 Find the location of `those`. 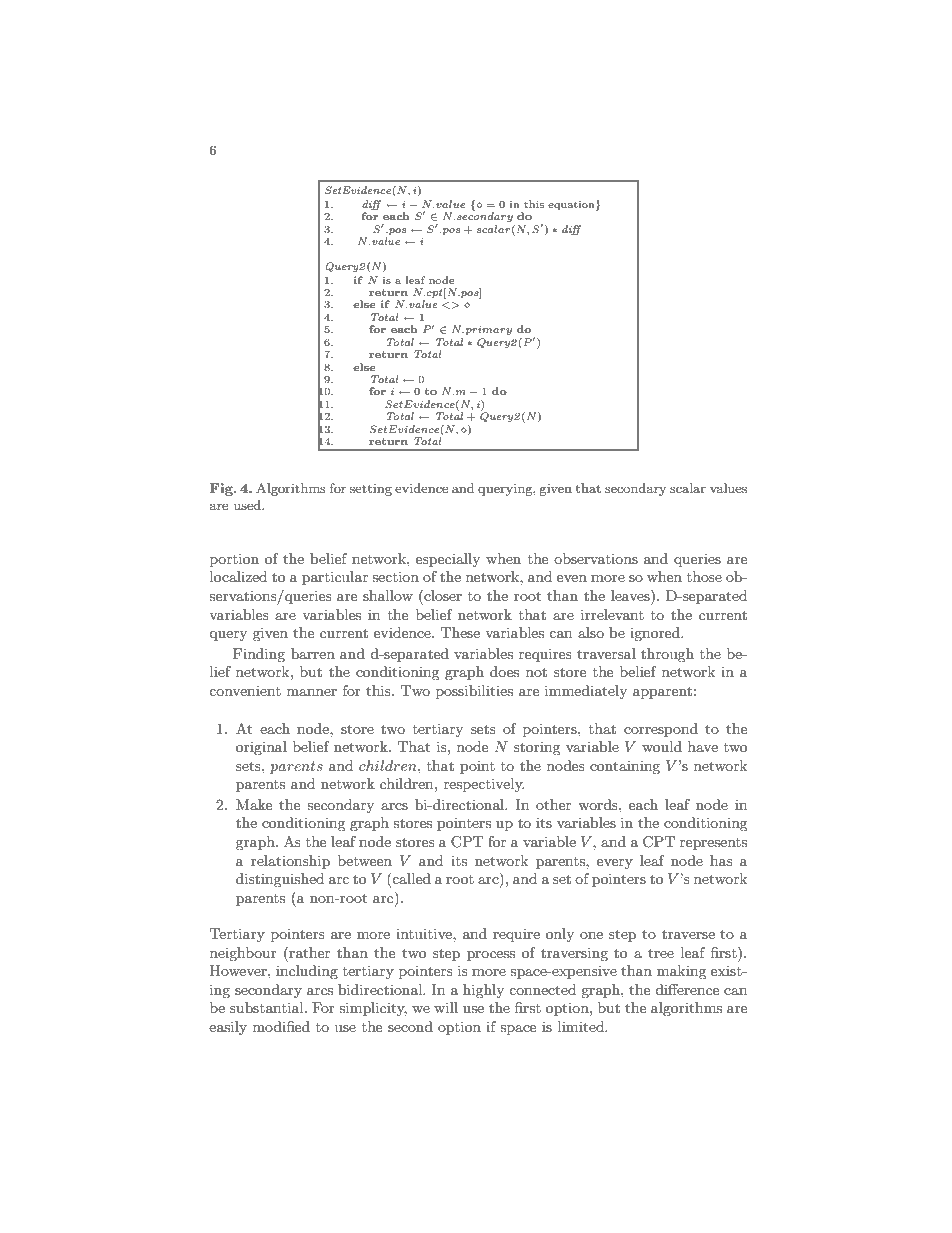

those is located at coordinates (704, 576).
